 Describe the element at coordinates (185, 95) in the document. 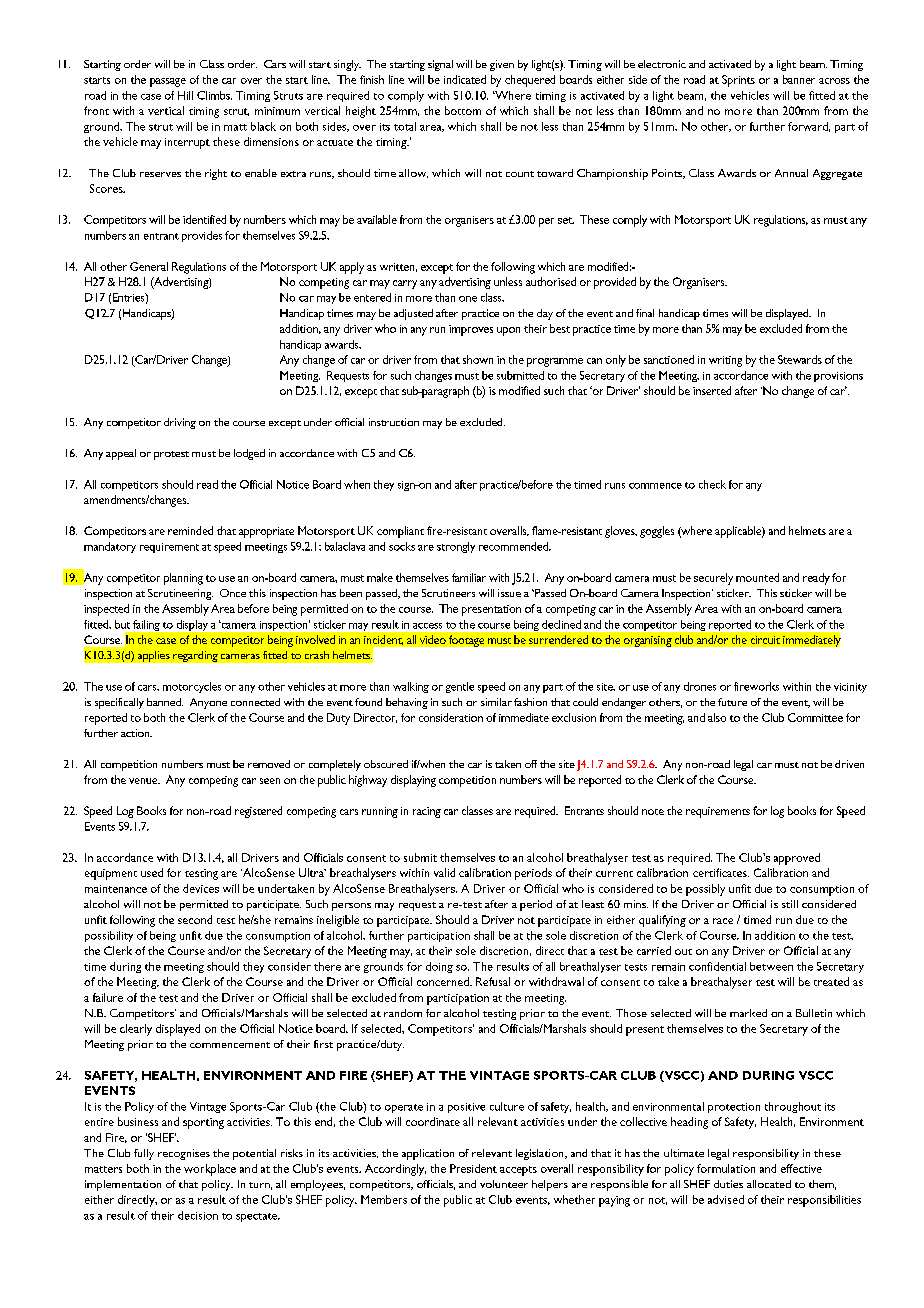

I see `Hill` at that location.
